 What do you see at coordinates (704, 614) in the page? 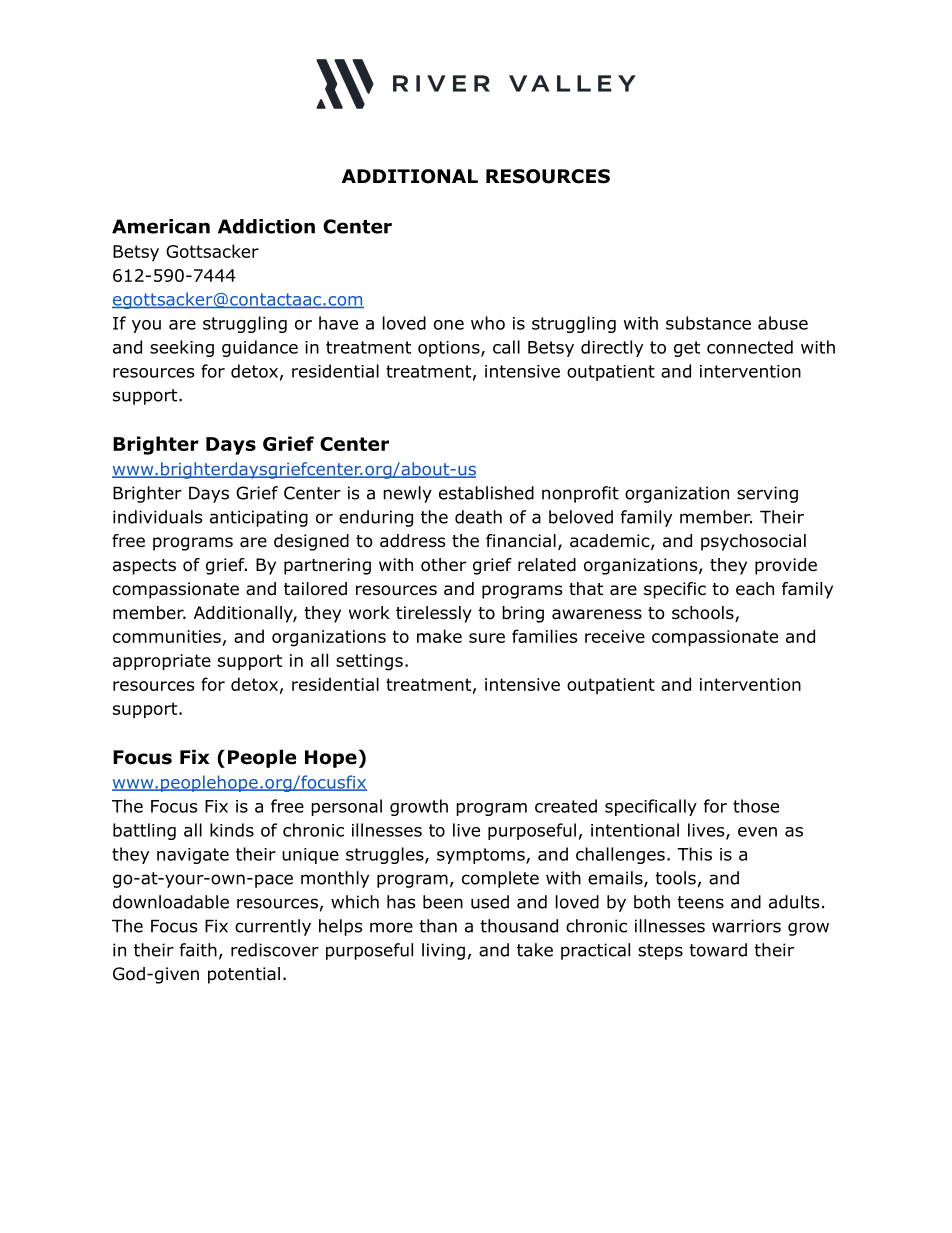
I see `schools` at bounding box center [704, 614].
